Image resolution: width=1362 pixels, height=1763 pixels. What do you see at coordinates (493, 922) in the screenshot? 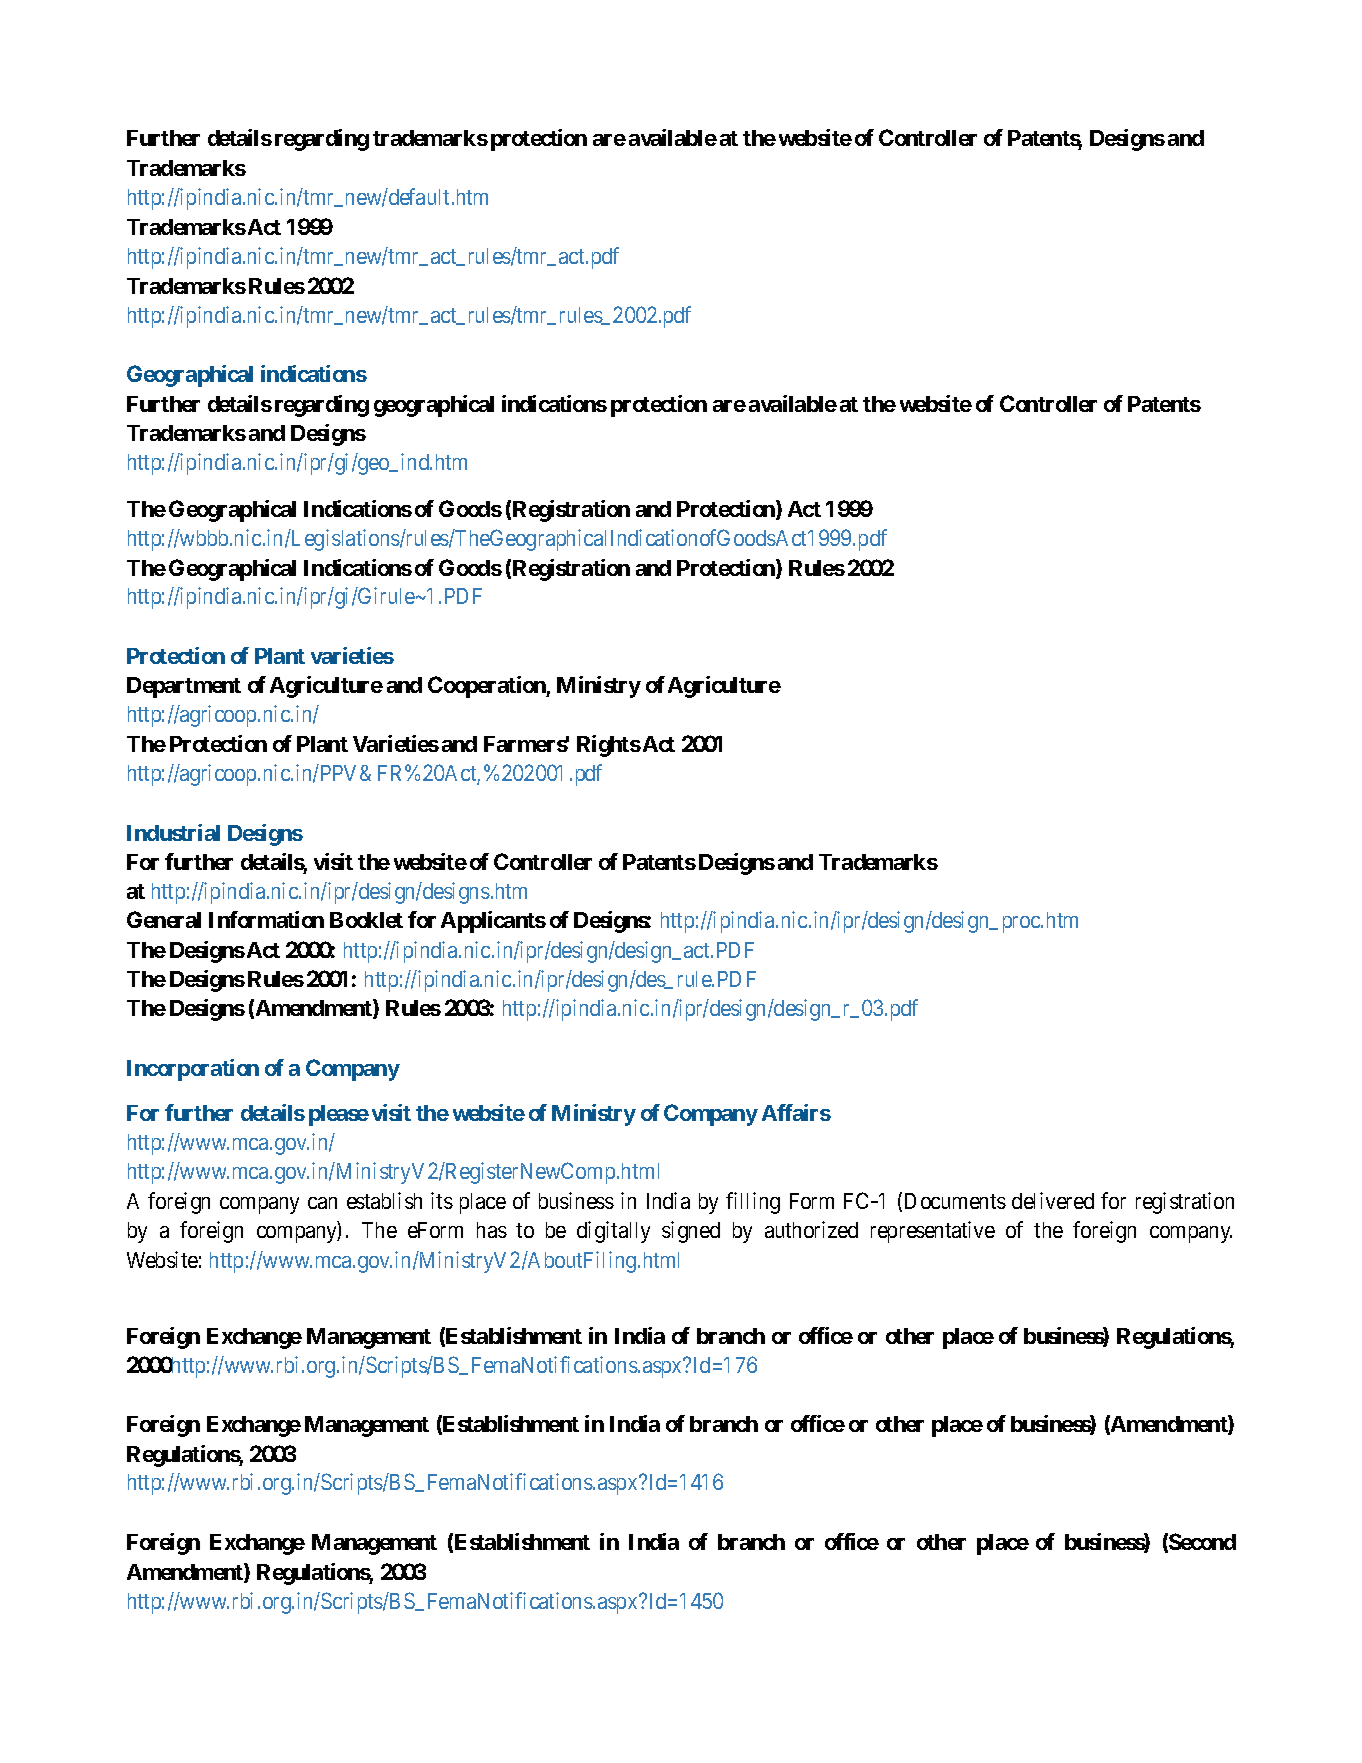
I see `Applicants` at bounding box center [493, 922].
